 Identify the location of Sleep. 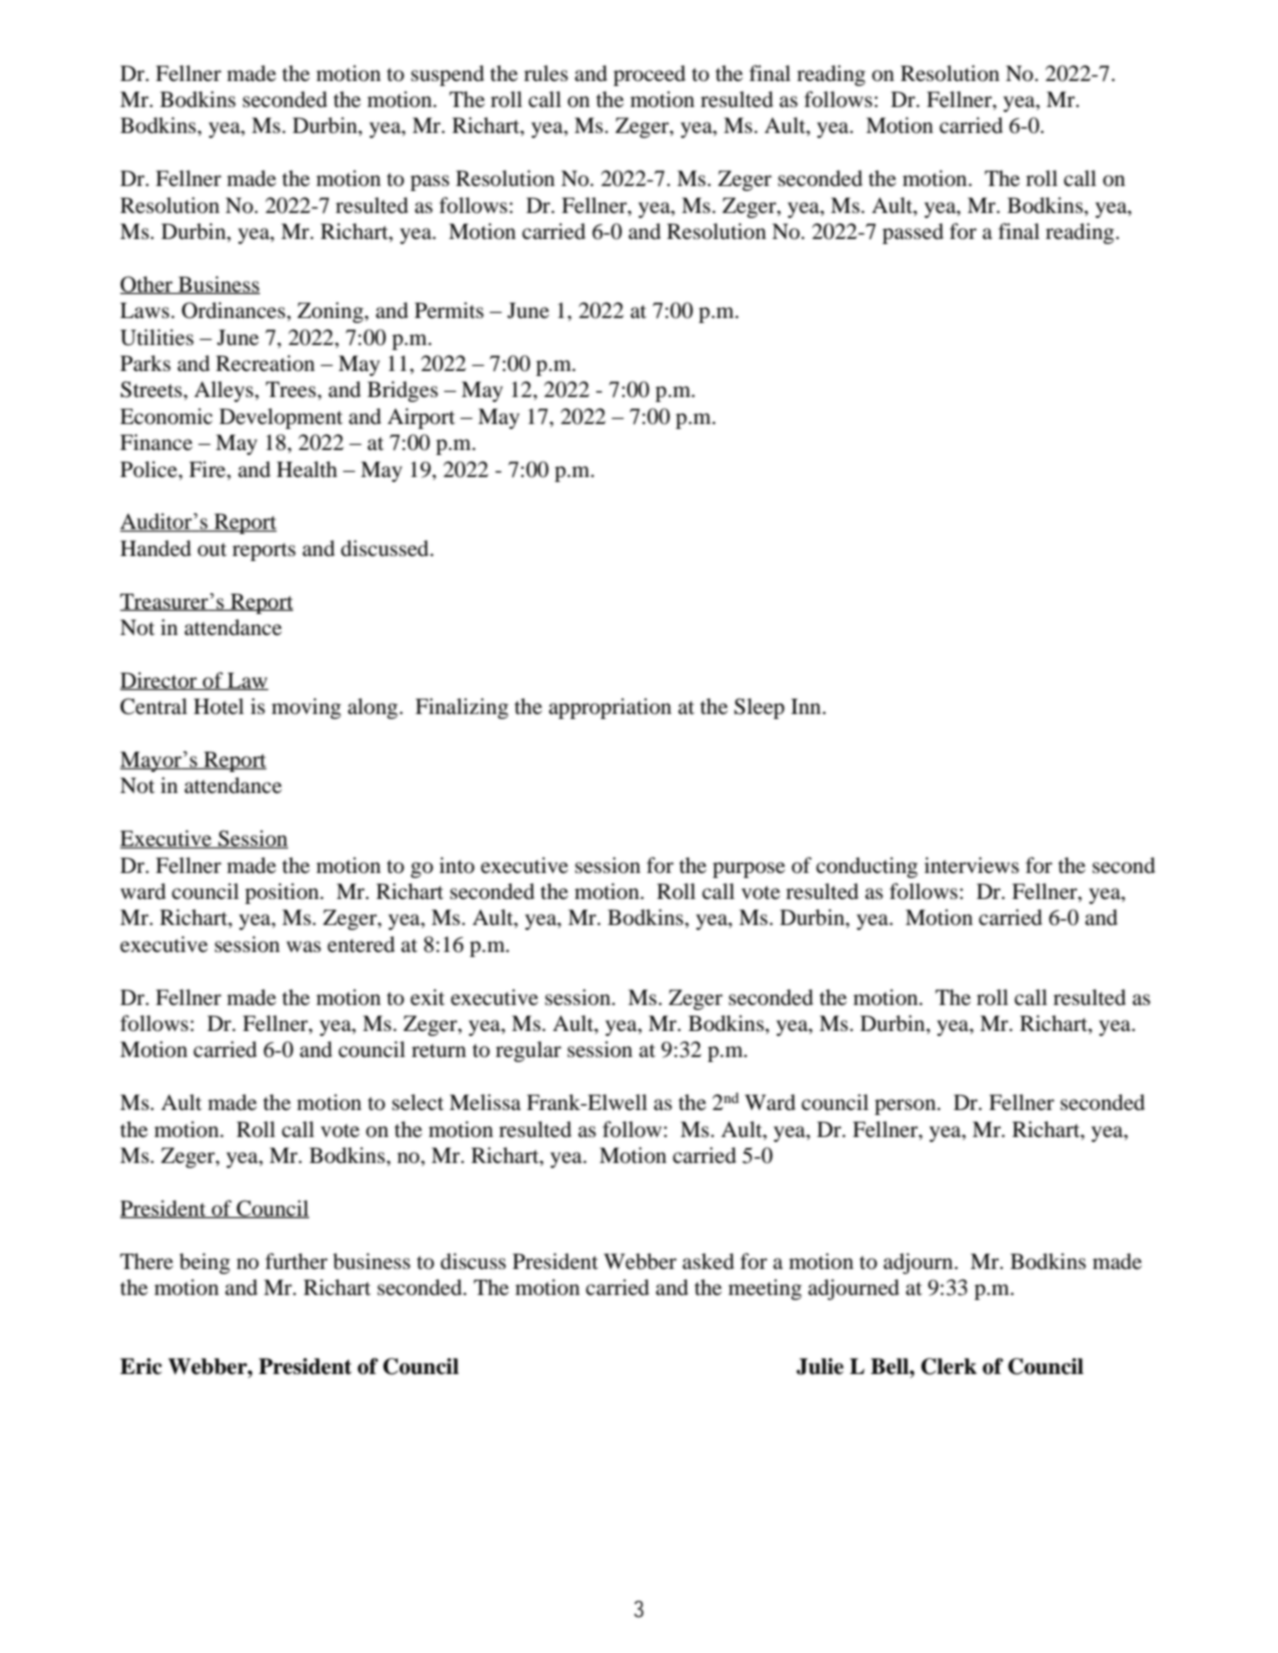
(759, 708).
